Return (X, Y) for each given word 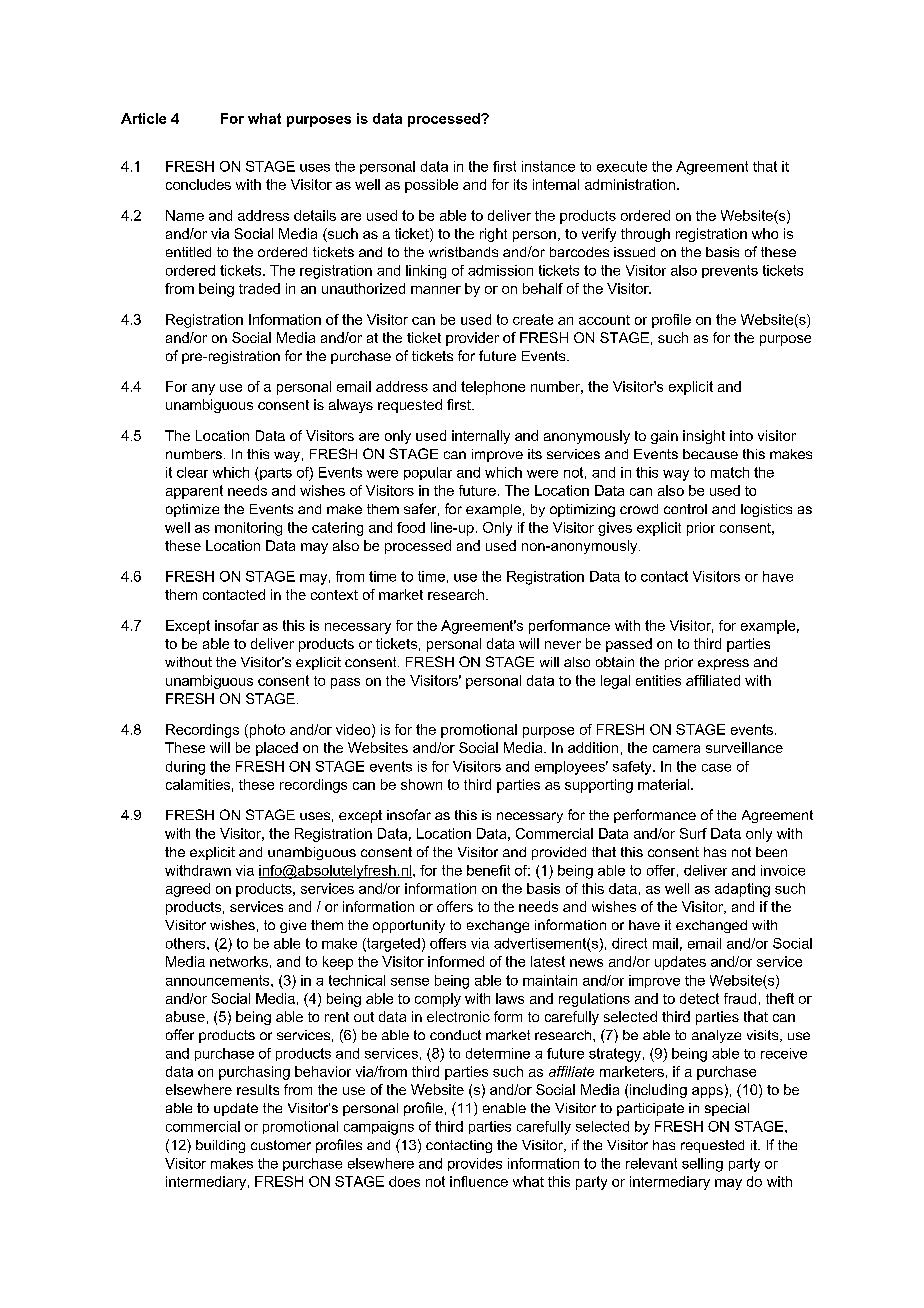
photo (266, 731)
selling (702, 1165)
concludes (198, 184)
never (563, 645)
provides (475, 1164)
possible (431, 186)
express (723, 664)
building (220, 1146)
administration (631, 184)
